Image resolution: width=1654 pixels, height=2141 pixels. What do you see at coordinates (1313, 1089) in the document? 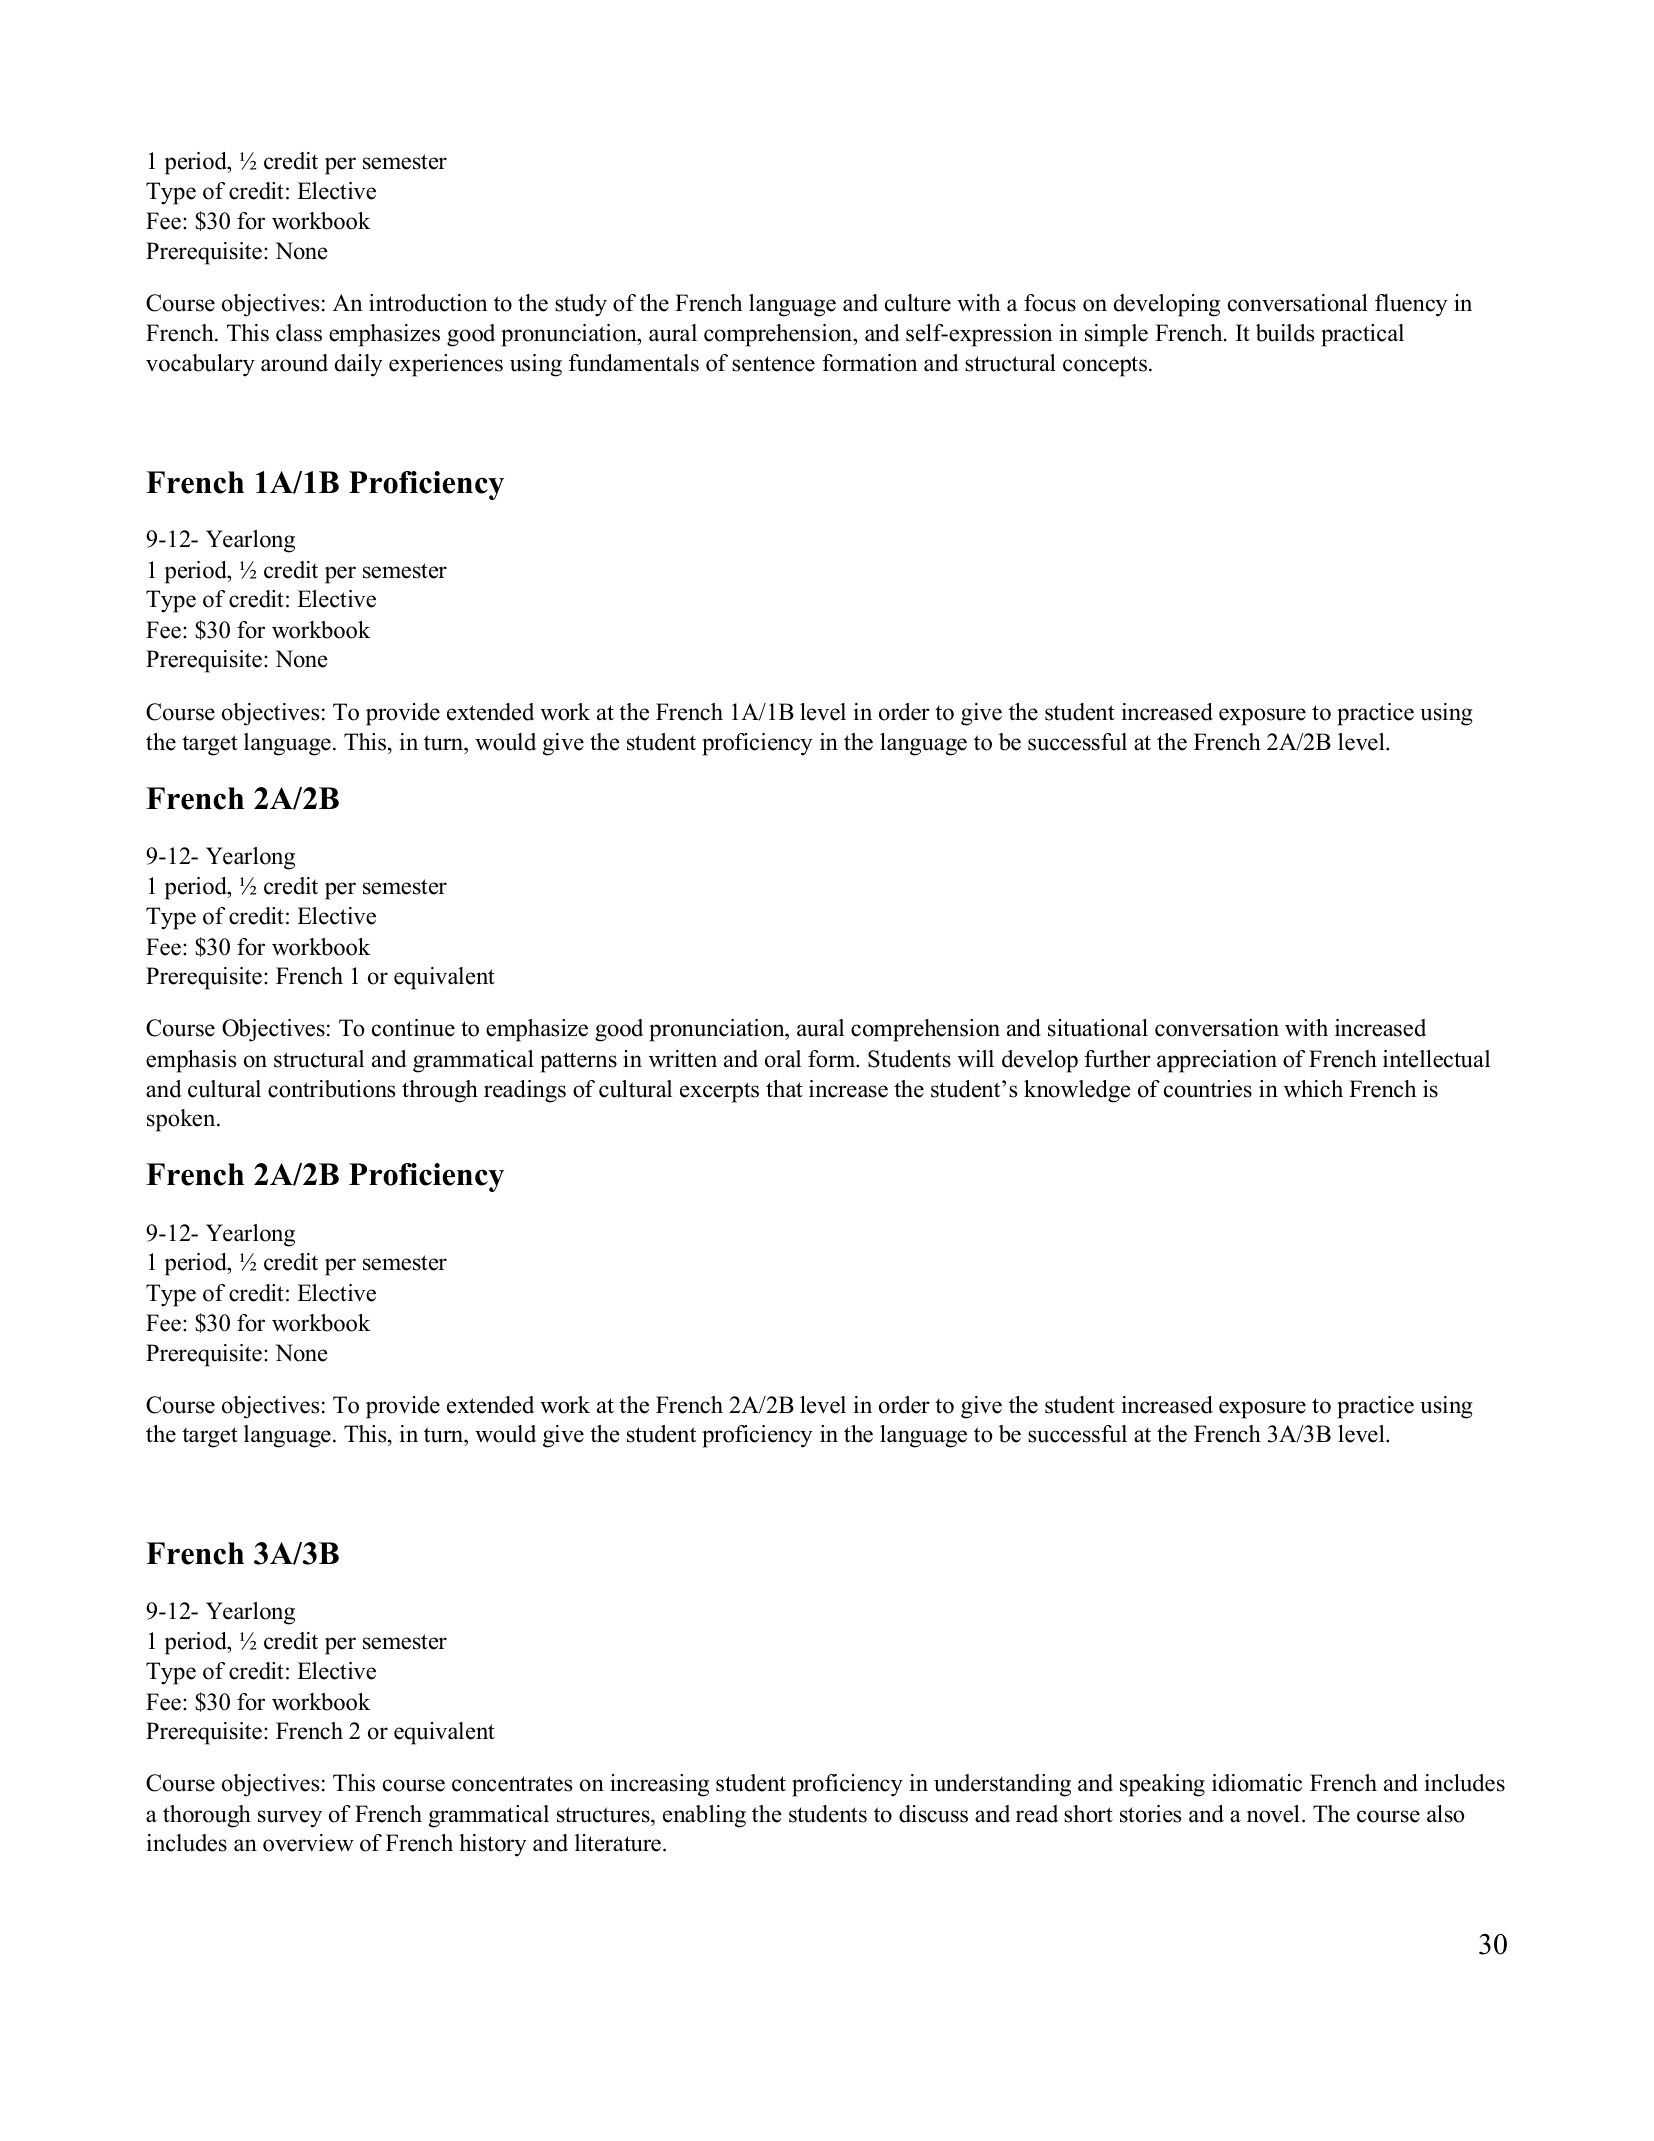
I see `which` at bounding box center [1313, 1089].
